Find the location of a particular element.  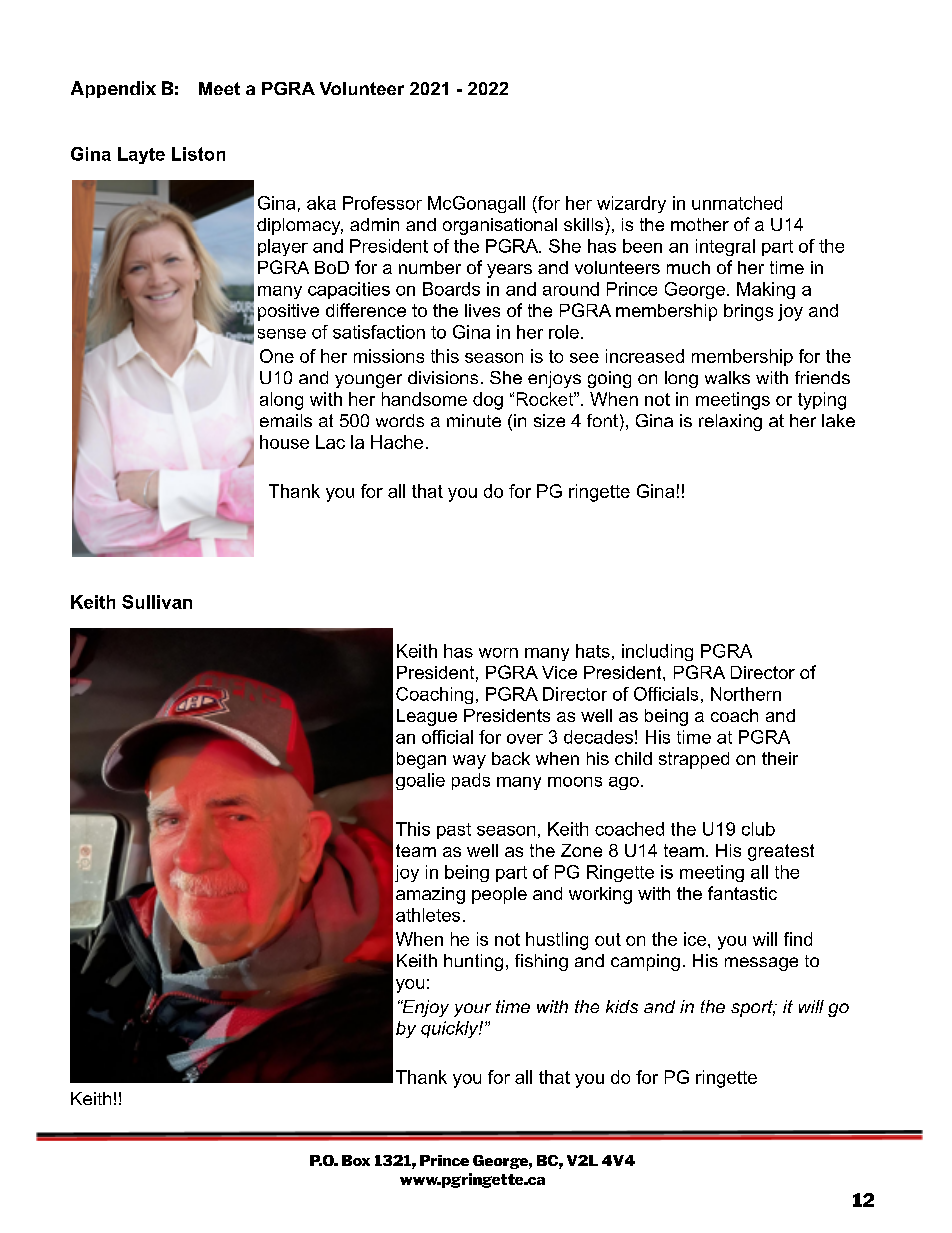

organisational is located at coordinates (500, 226).
